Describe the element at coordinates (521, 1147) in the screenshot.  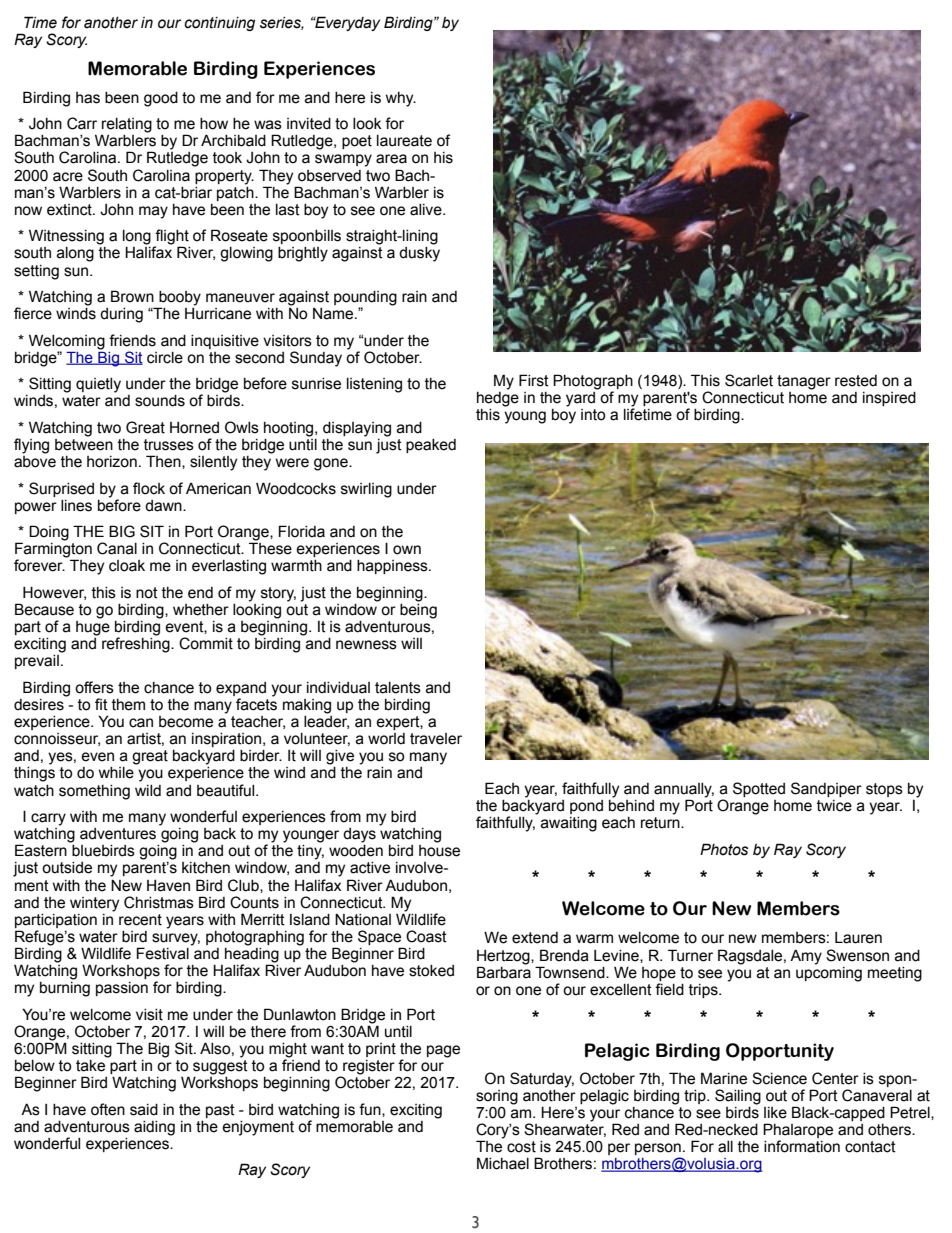
I see `cost` at that location.
